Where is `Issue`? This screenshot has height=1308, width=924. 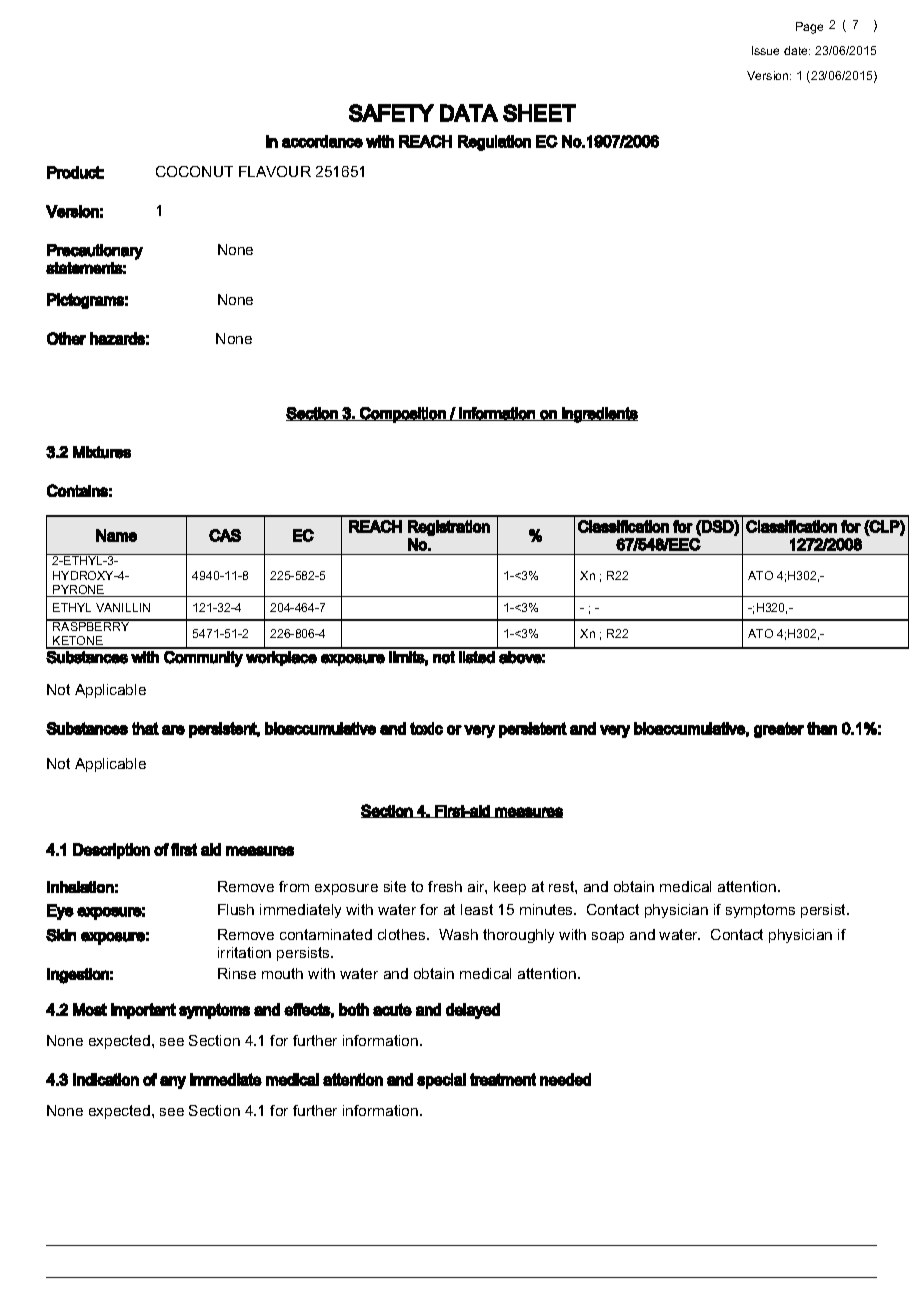 Issue is located at coordinates (765, 50).
